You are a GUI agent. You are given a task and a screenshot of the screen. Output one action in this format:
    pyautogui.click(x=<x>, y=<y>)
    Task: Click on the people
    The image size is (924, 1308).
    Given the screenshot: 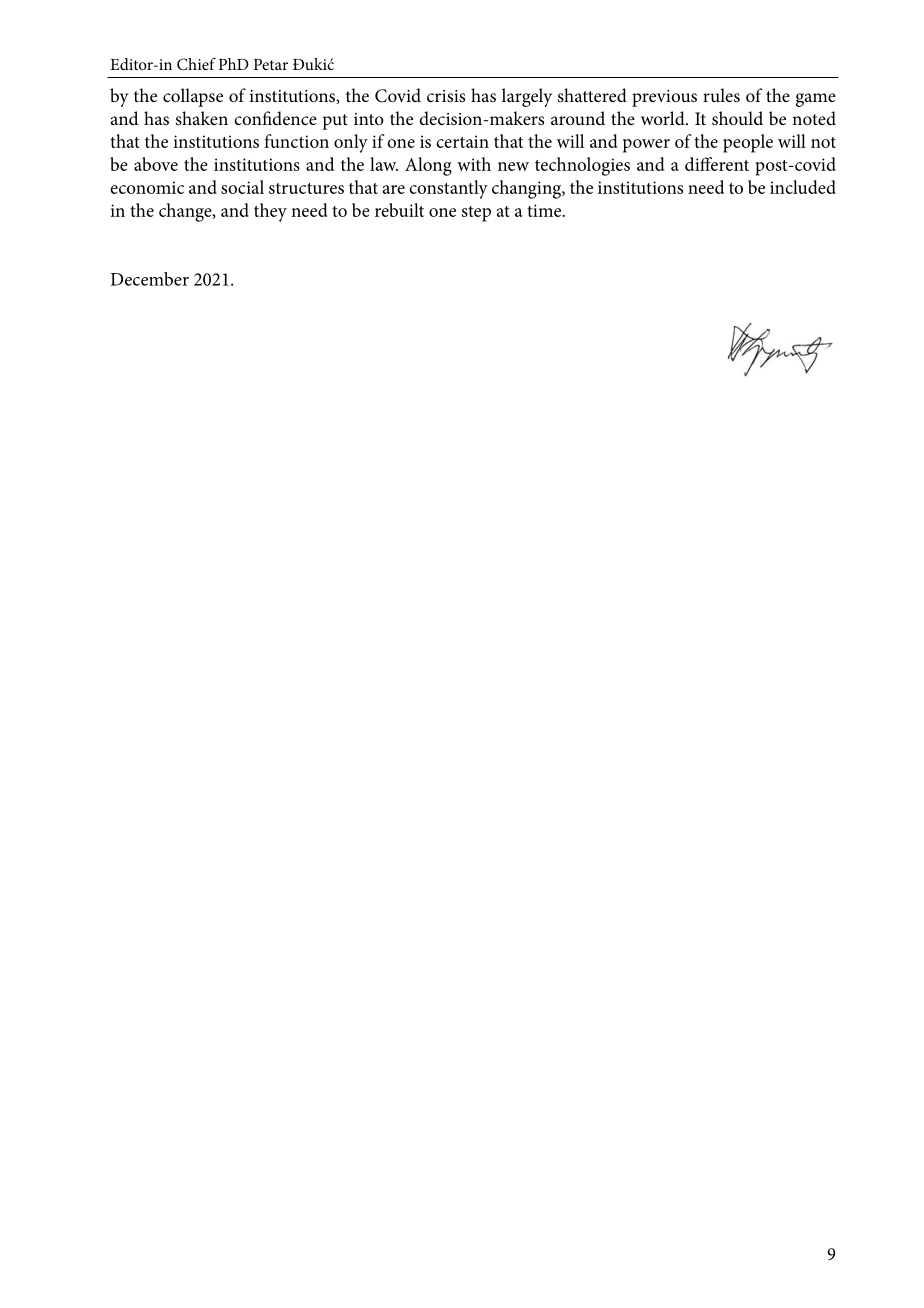 What is the action you would take?
    pyautogui.click(x=748, y=143)
